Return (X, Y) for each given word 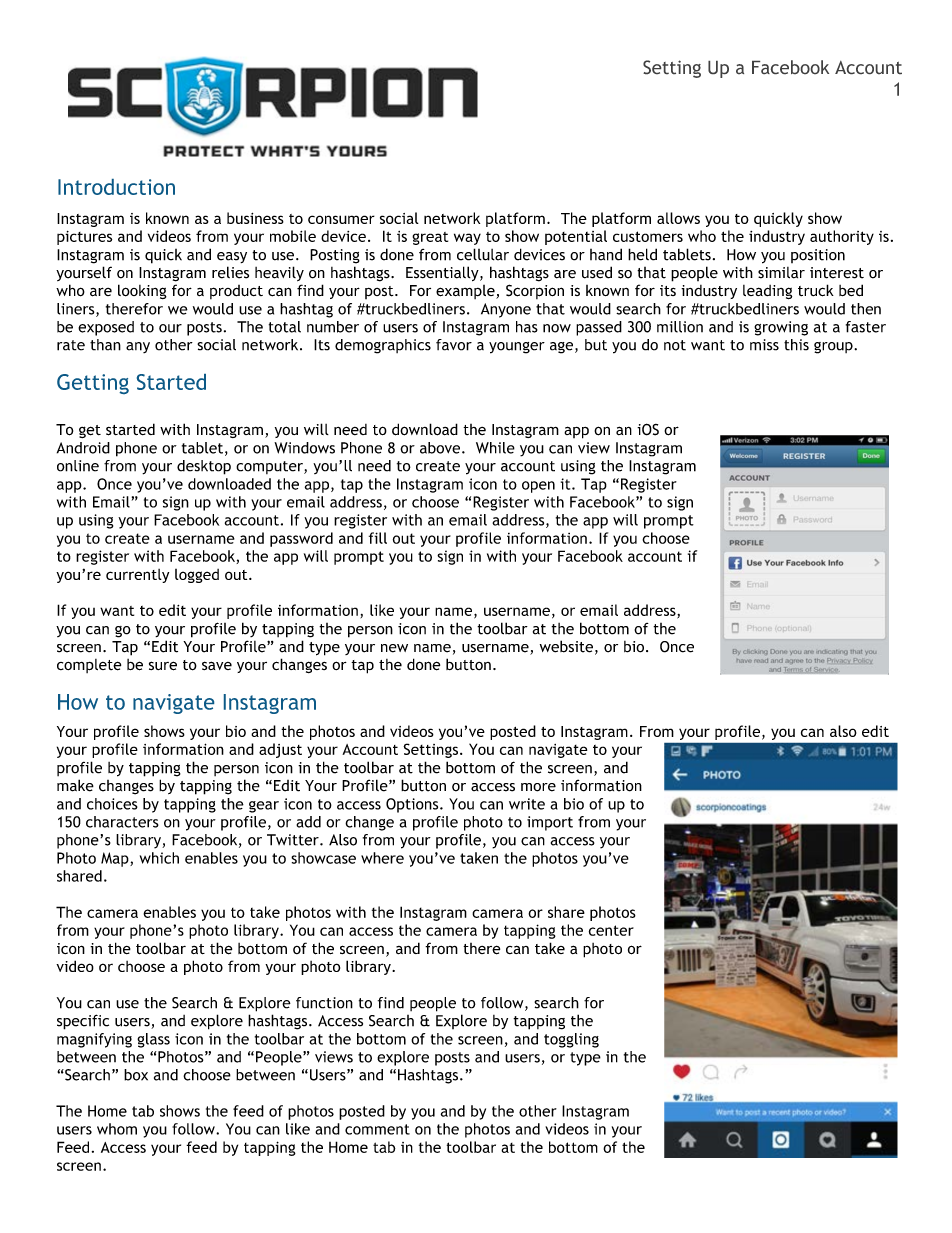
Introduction (116, 187)
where (382, 858)
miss (764, 345)
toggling (571, 1040)
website (566, 646)
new (394, 648)
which (159, 858)
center (611, 930)
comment (377, 1129)
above (441, 448)
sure (163, 666)
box (136, 1075)
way (467, 239)
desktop (204, 467)
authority (842, 237)
